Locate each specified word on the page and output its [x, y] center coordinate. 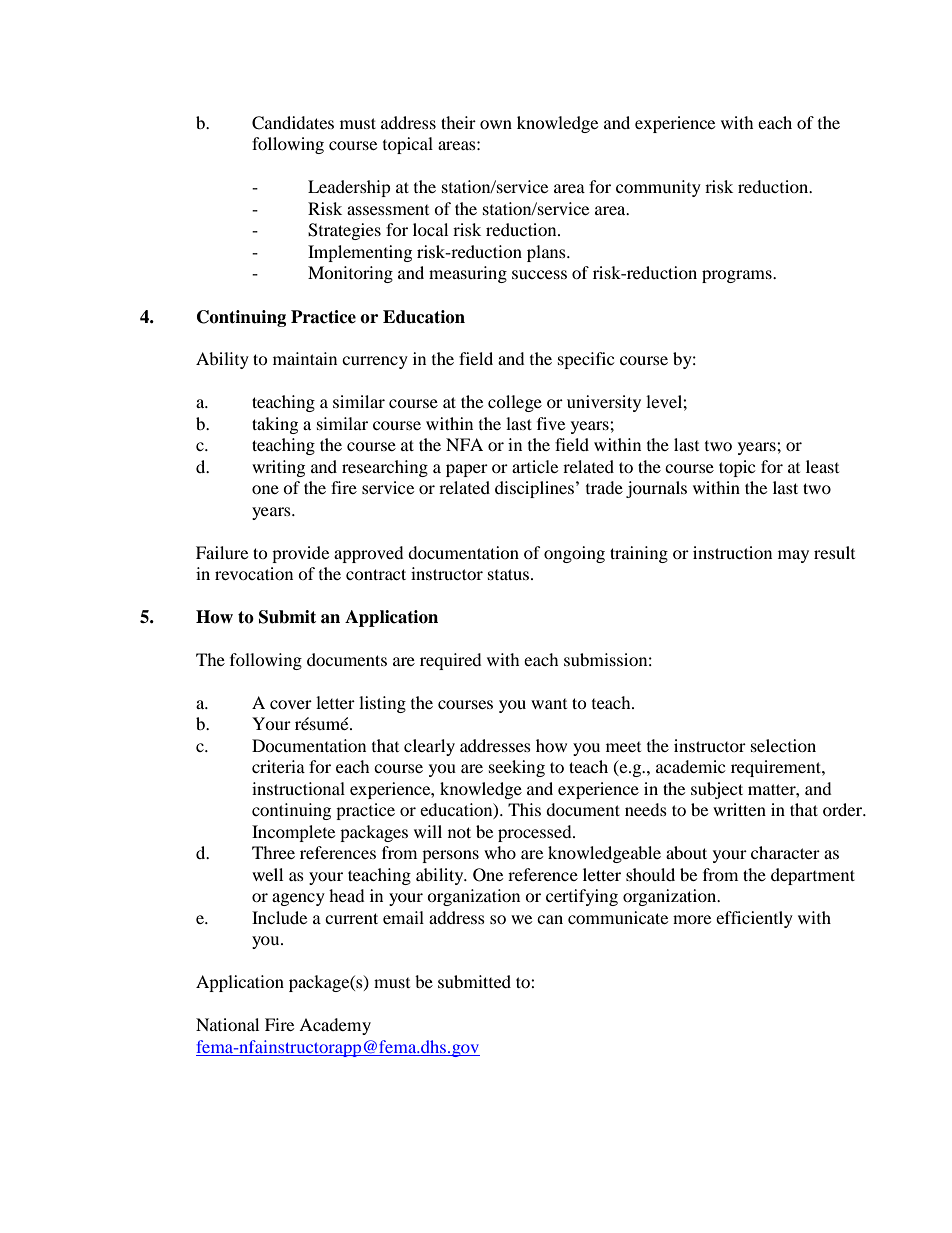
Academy [335, 1026]
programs [738, 276]
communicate [618, 917]
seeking [517, 768]
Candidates [293, 123]
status [508, 574]
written [739, 809]
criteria [278, 766]
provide [300, 554]
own [496, 124]
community [658, 188]
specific [586, 360]
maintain [305, 358]
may [793, 556]
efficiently [754, 919]
